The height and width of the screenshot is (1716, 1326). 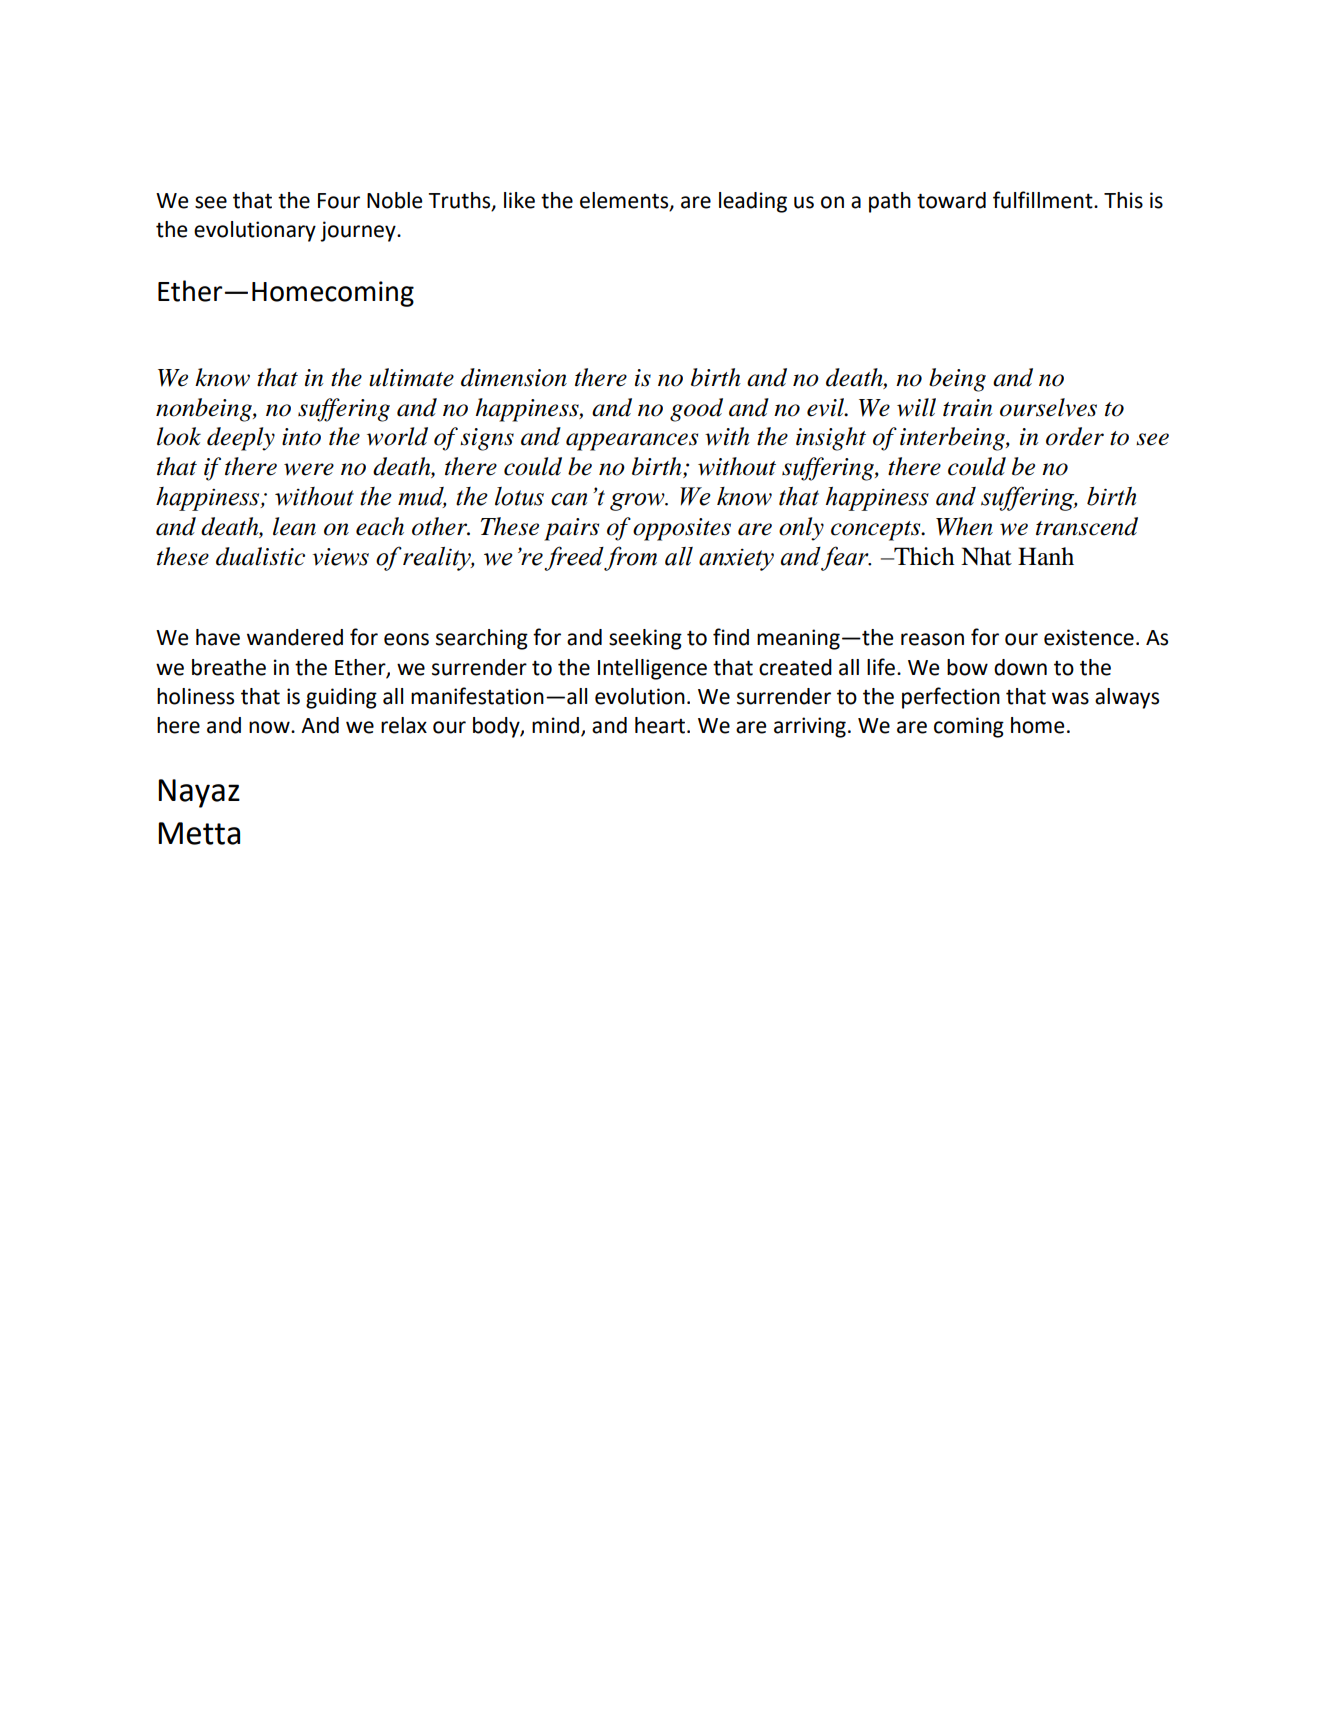 I want to click on fulfillment, so click(x=1044, y=200).
